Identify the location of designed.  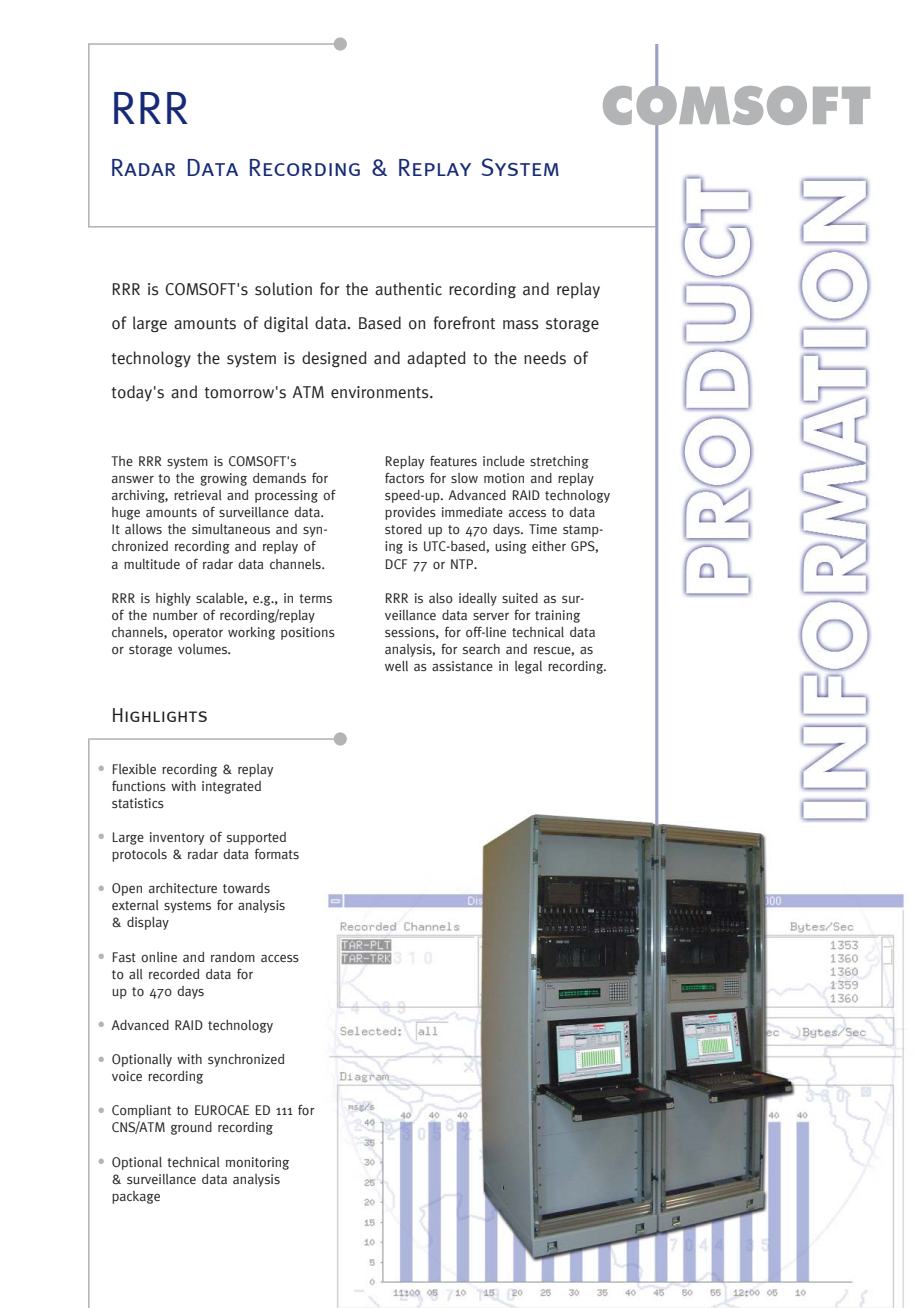
(334, 359).
